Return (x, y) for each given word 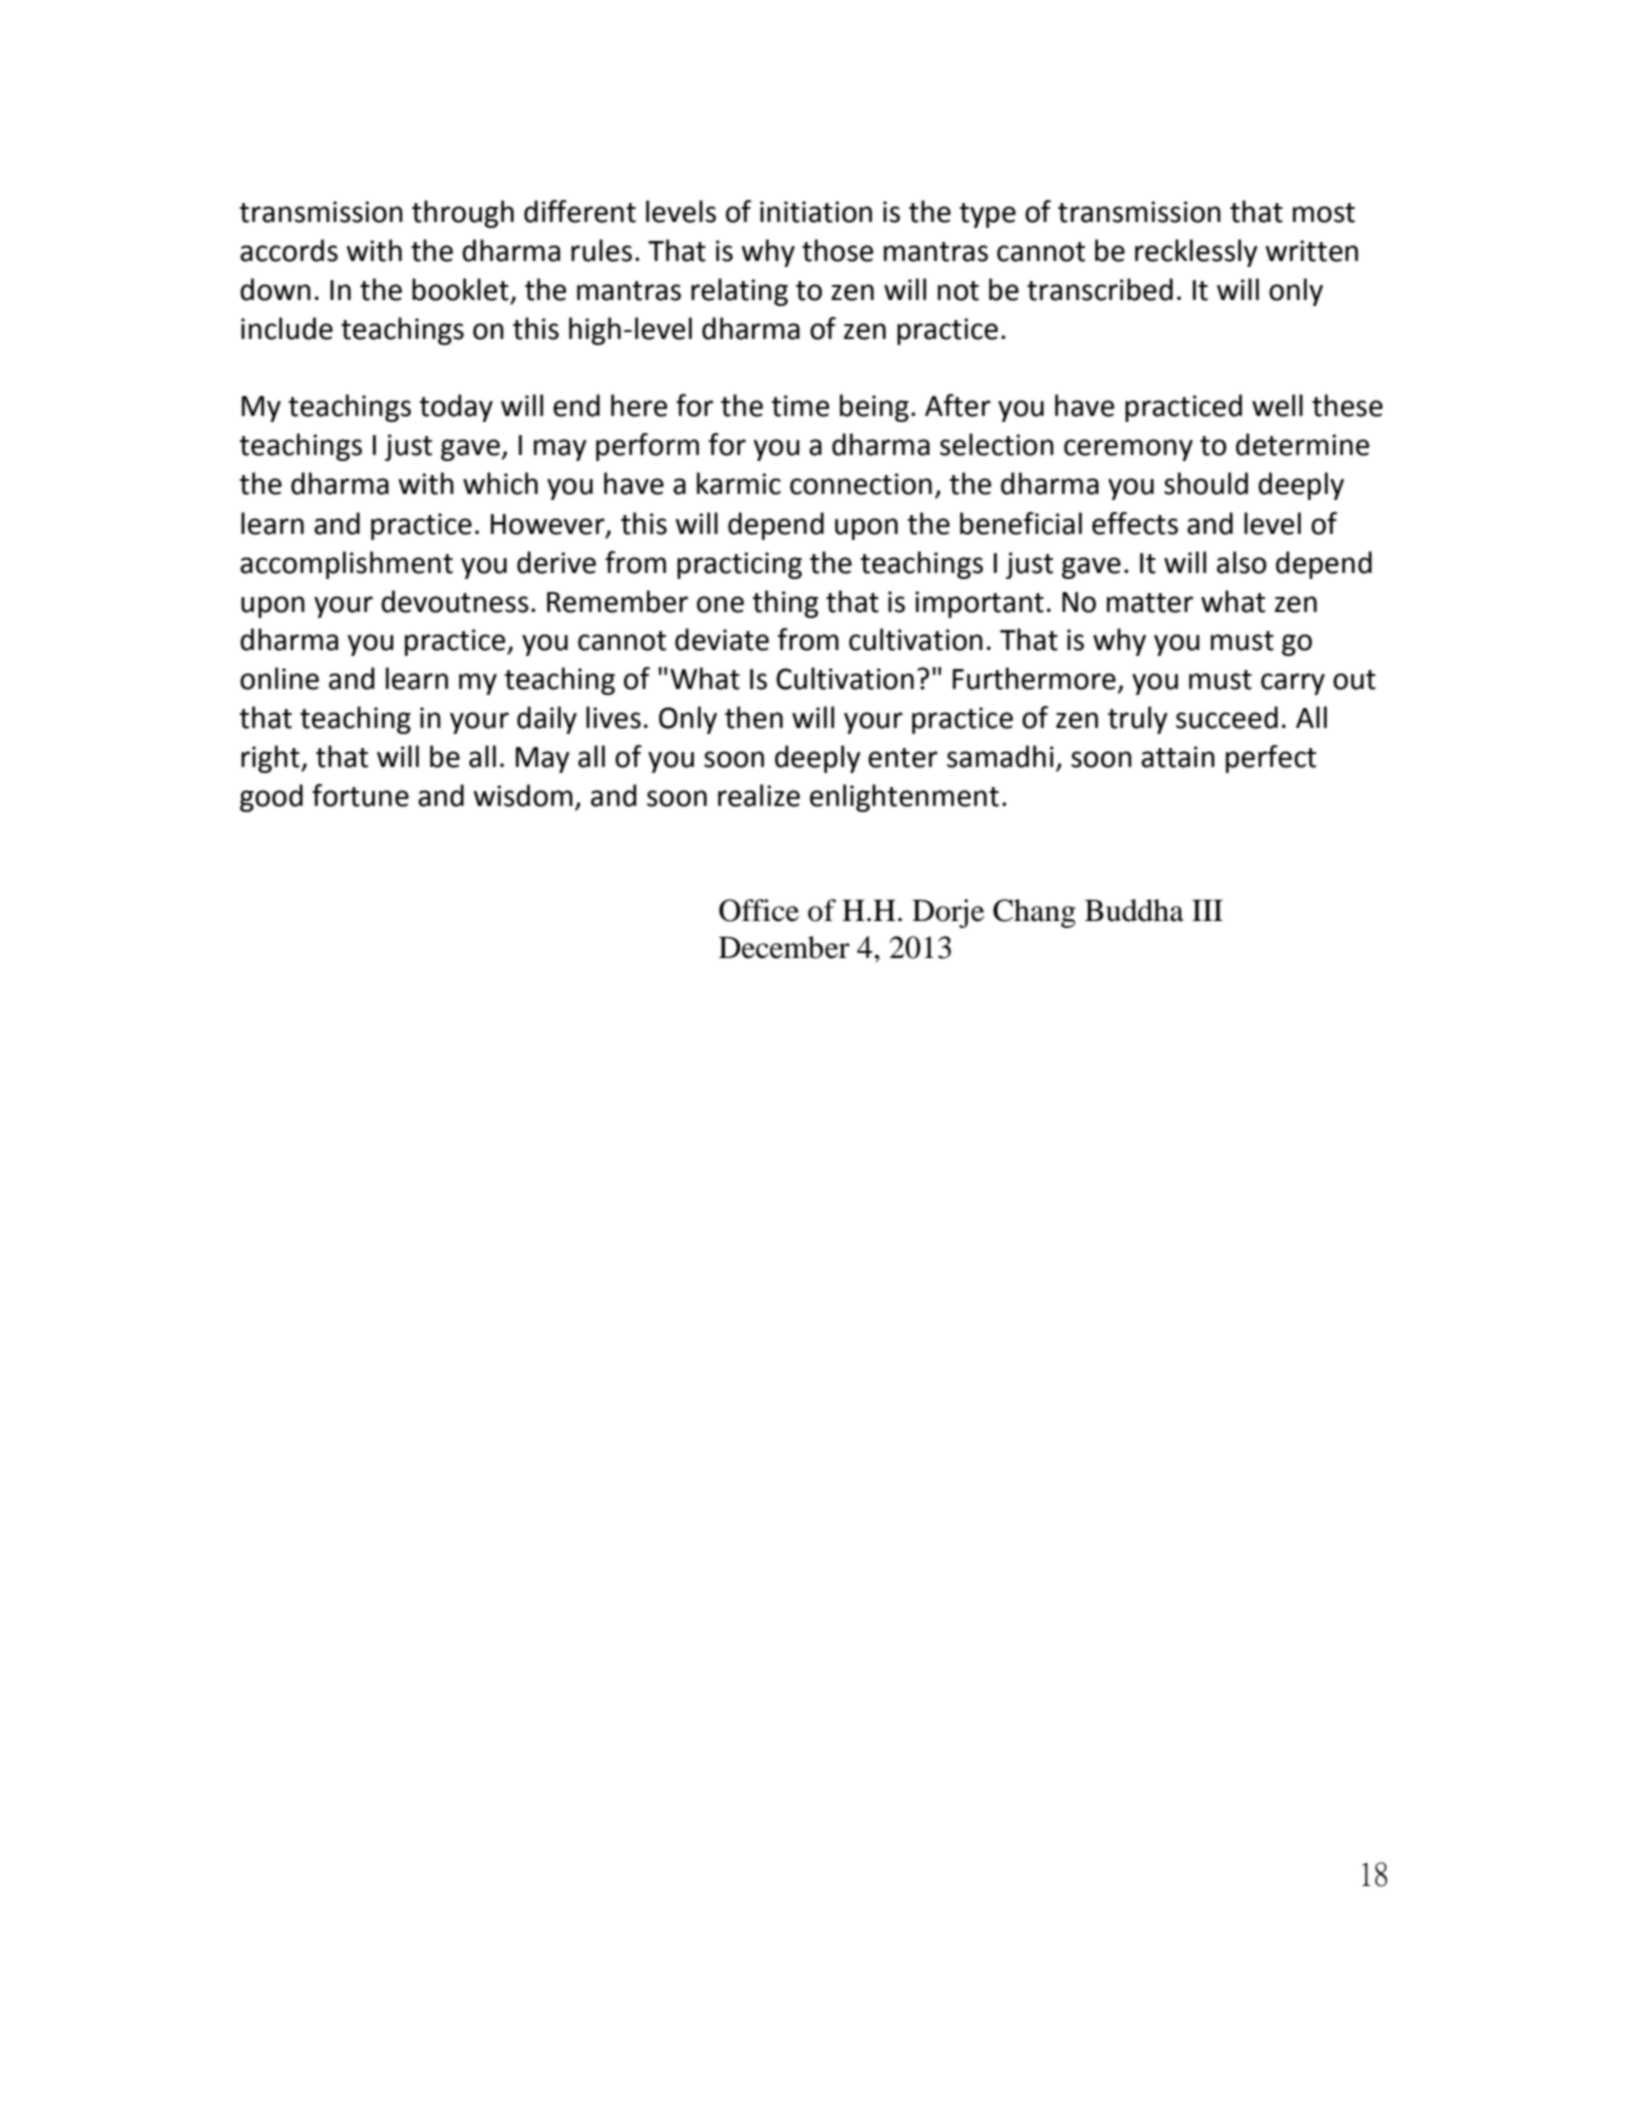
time (800, 406)
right (271, 759)
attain (1178, 757)
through (463, 214)
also (1242, 562)
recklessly (1196, 253)
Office (759, 910)
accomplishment (346, 565)
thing (785, 604)
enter (903, 758)
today (456, 408)
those (837, 250)
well (1277, 405)
